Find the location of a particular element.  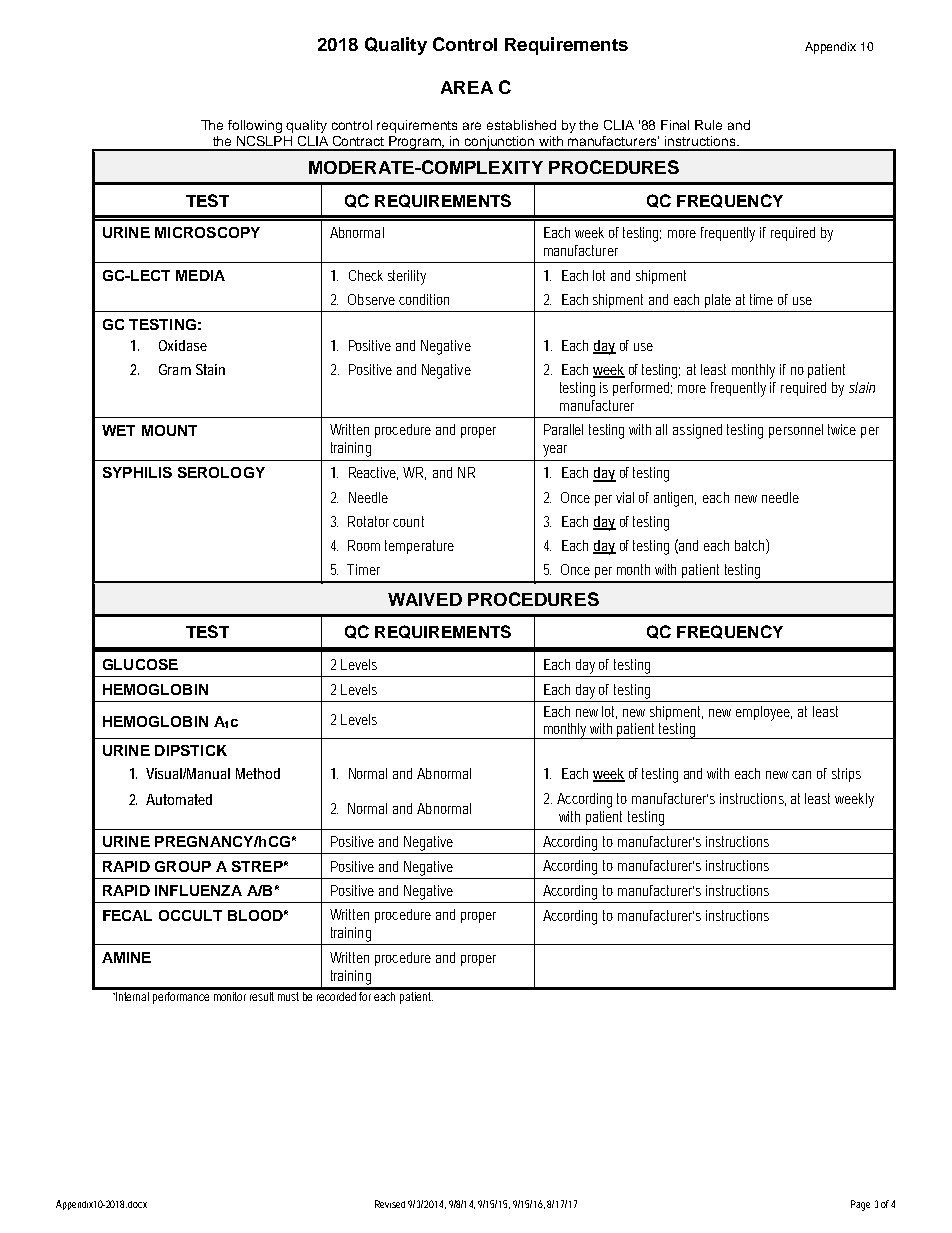

GLUCOSE is located at coordinates (140, 664).
